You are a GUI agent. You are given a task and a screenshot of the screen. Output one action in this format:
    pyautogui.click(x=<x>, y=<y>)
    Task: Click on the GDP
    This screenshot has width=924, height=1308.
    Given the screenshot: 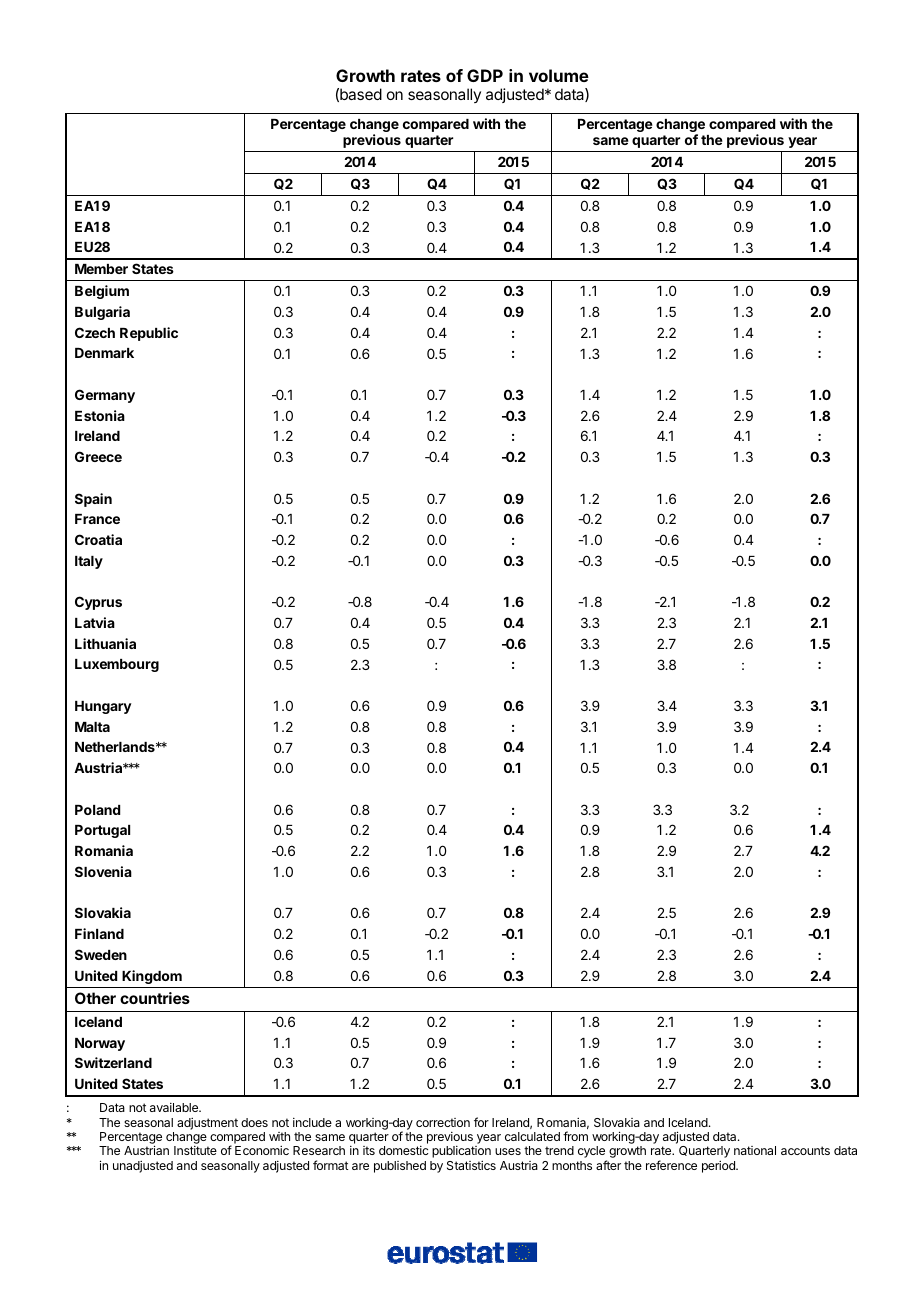 What is the action you would take?
    pyautogui.click(x=485, y=75)
